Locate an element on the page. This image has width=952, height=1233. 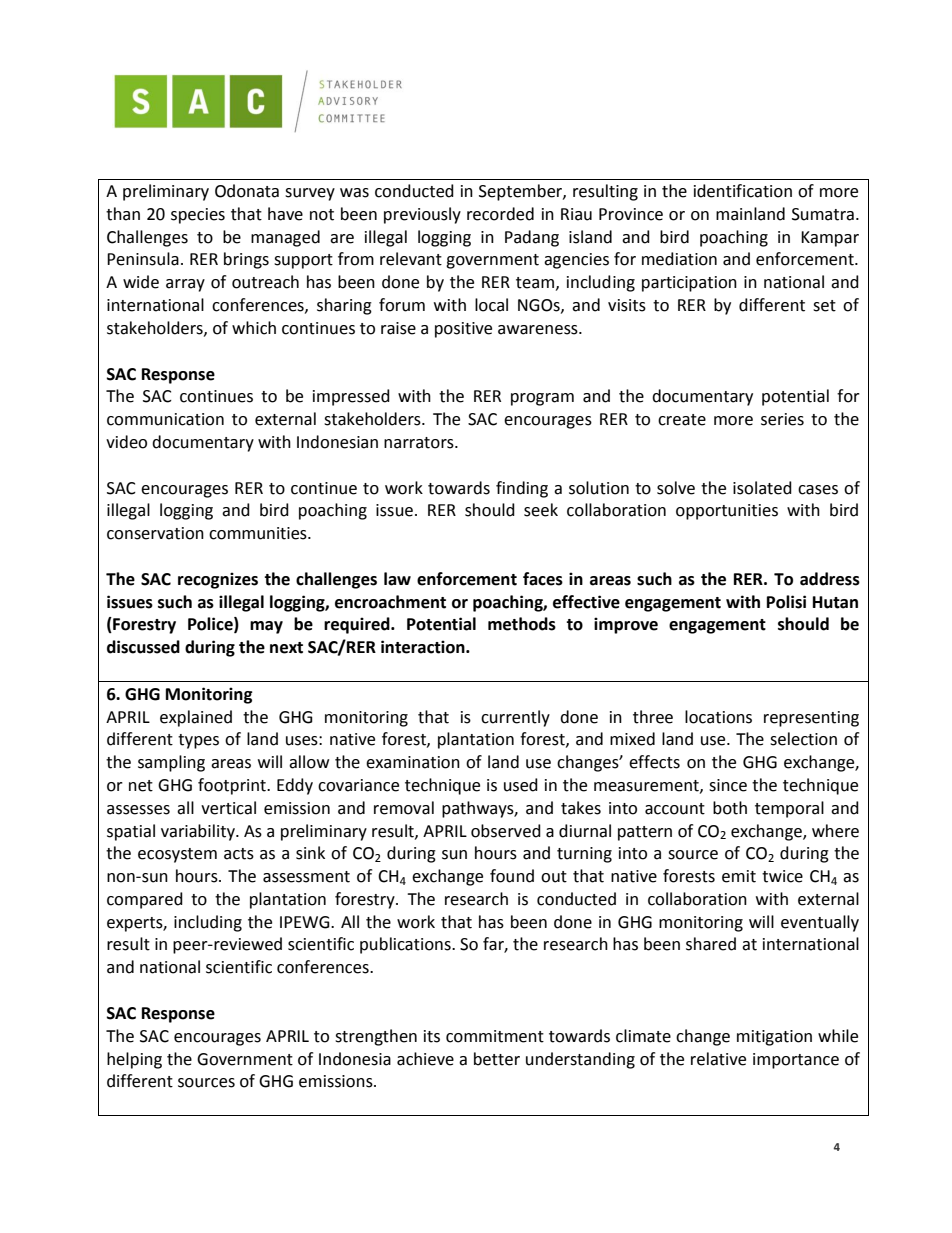
recorded is located at coordinates (500, 214).
